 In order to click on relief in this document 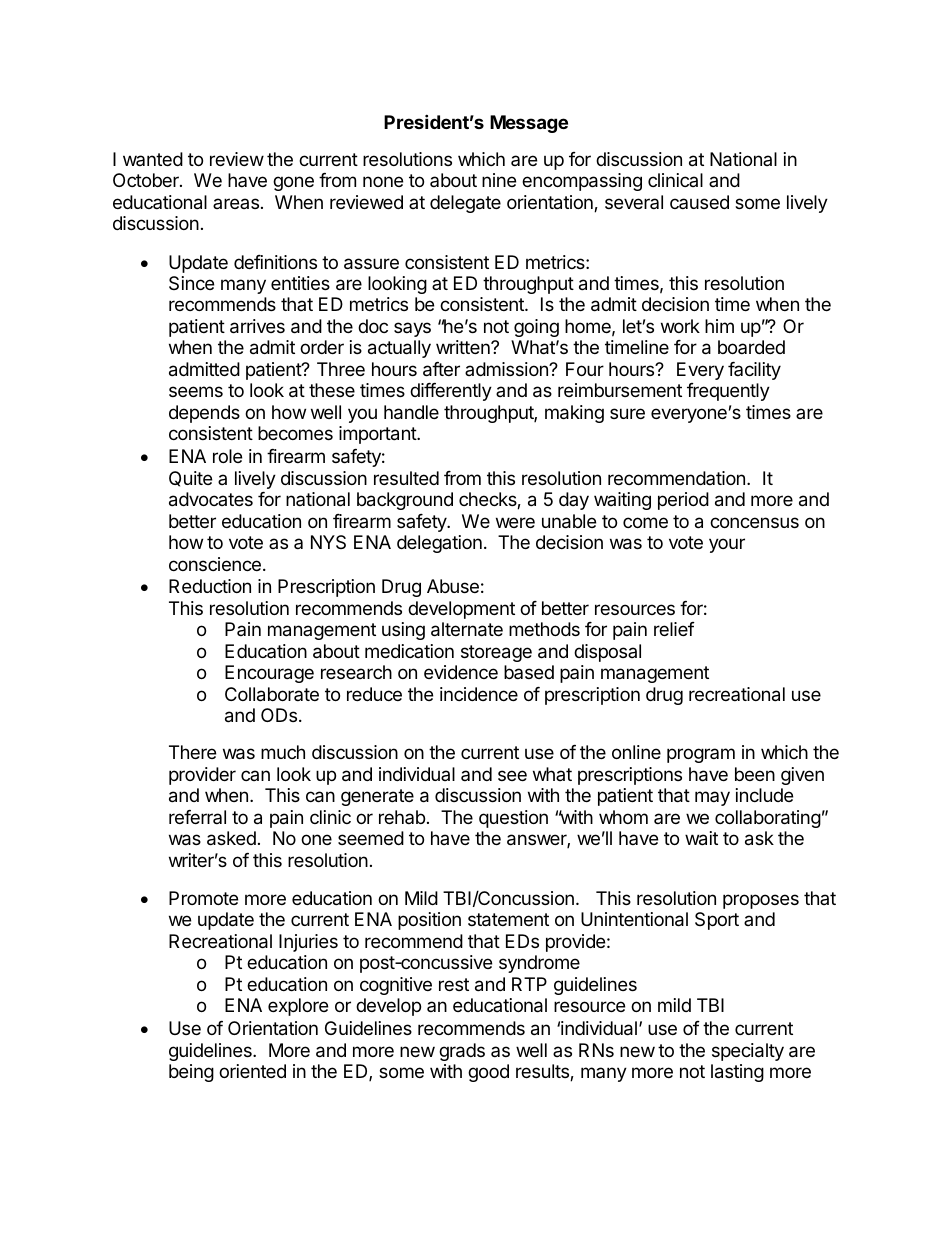, I will do `click(674, 629)`.
